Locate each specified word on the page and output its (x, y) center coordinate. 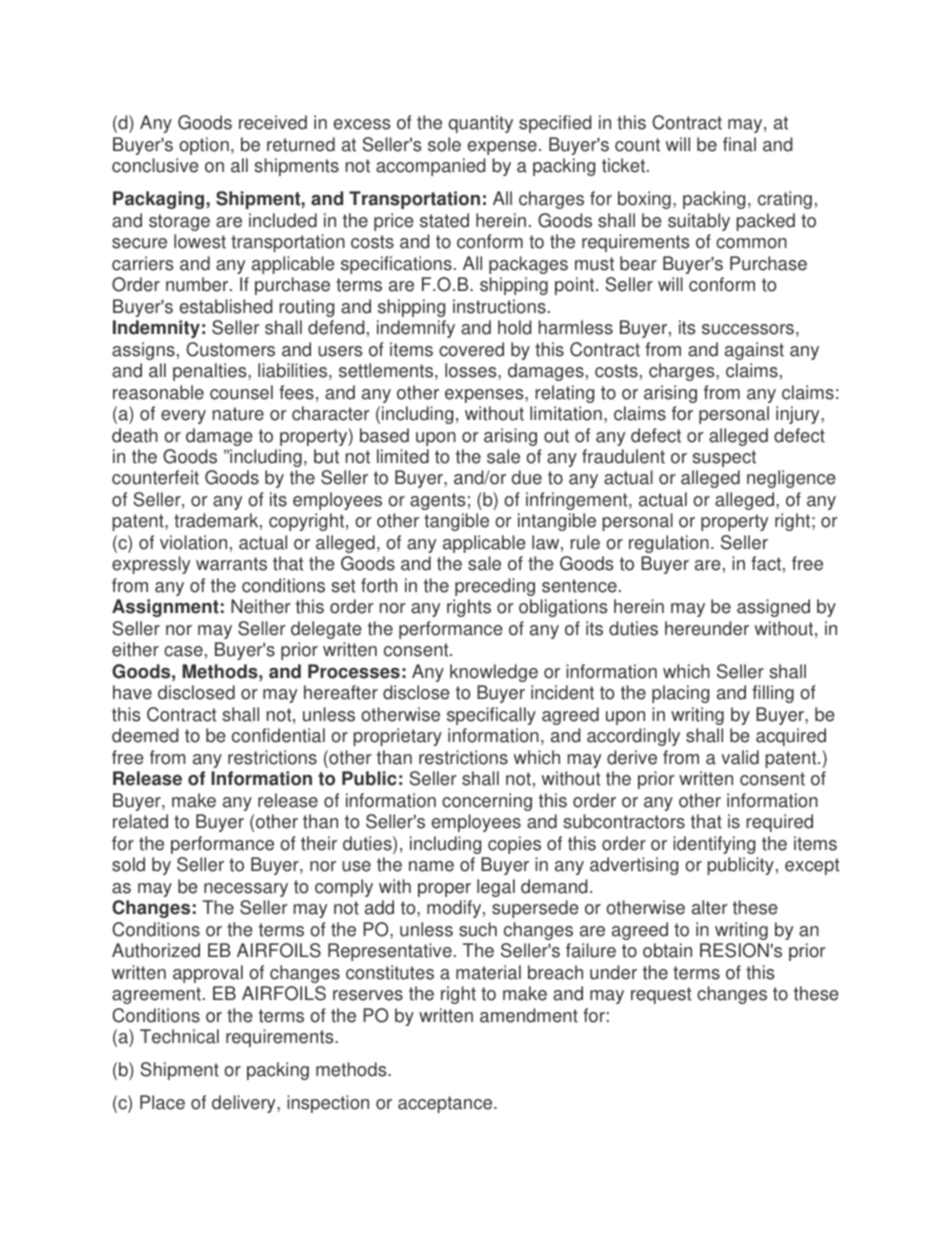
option (204, 146)
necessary (246, 890)
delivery (245, 1104)
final (739, 144)
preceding (495, 587)
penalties (211, 372)
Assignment (165, 608)
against (754, 351)
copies (514, 845)
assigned (773, 608)
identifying (714, 845)
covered (471, 349)
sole (444, 144)
